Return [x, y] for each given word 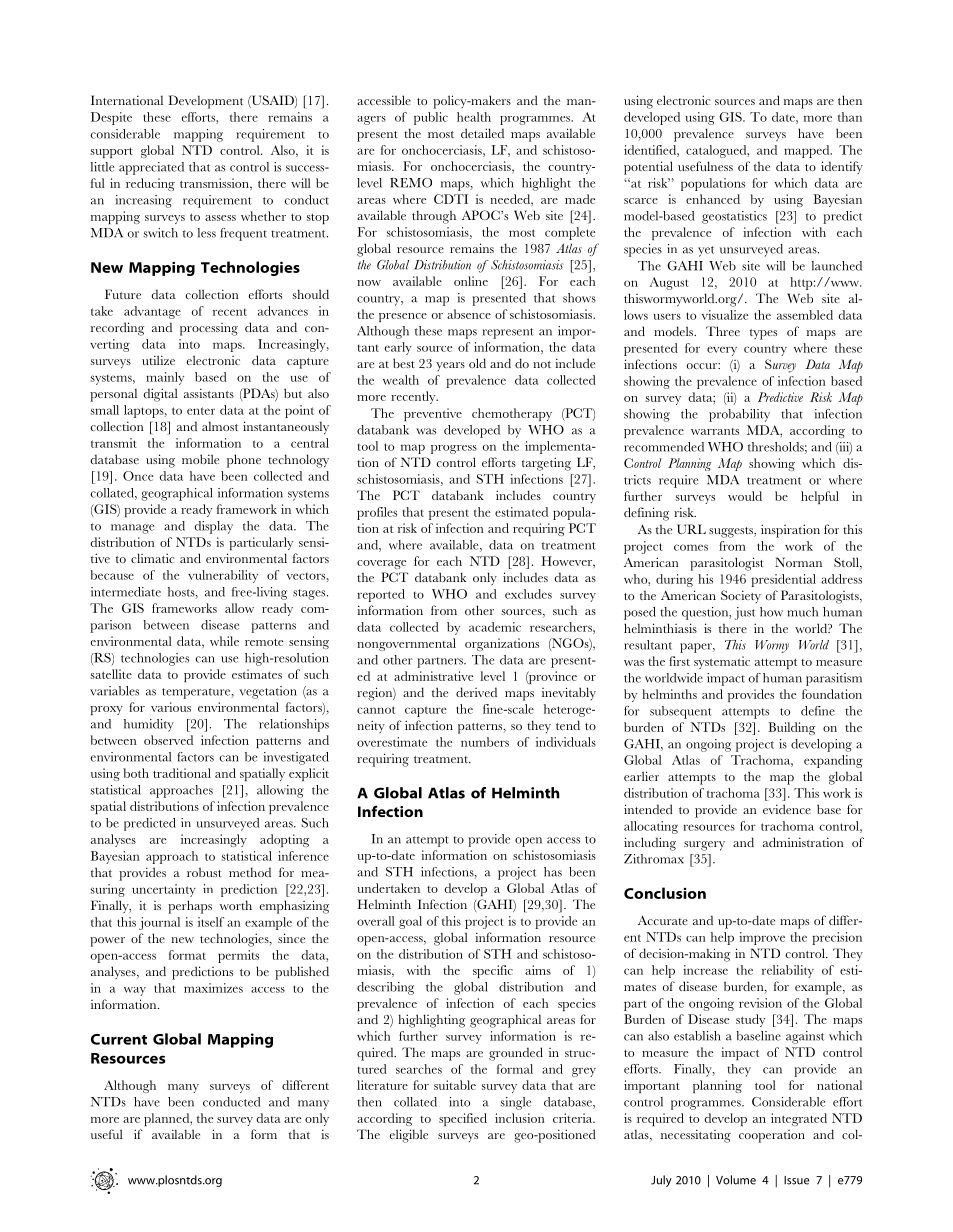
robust [204, 872]
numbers [485, 742]
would [745, 496]
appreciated [151, 168]
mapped [808, 151]
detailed [482, 133]
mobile [200, 459]
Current [119, 1039]
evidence [787, 809]
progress [454, 449]
